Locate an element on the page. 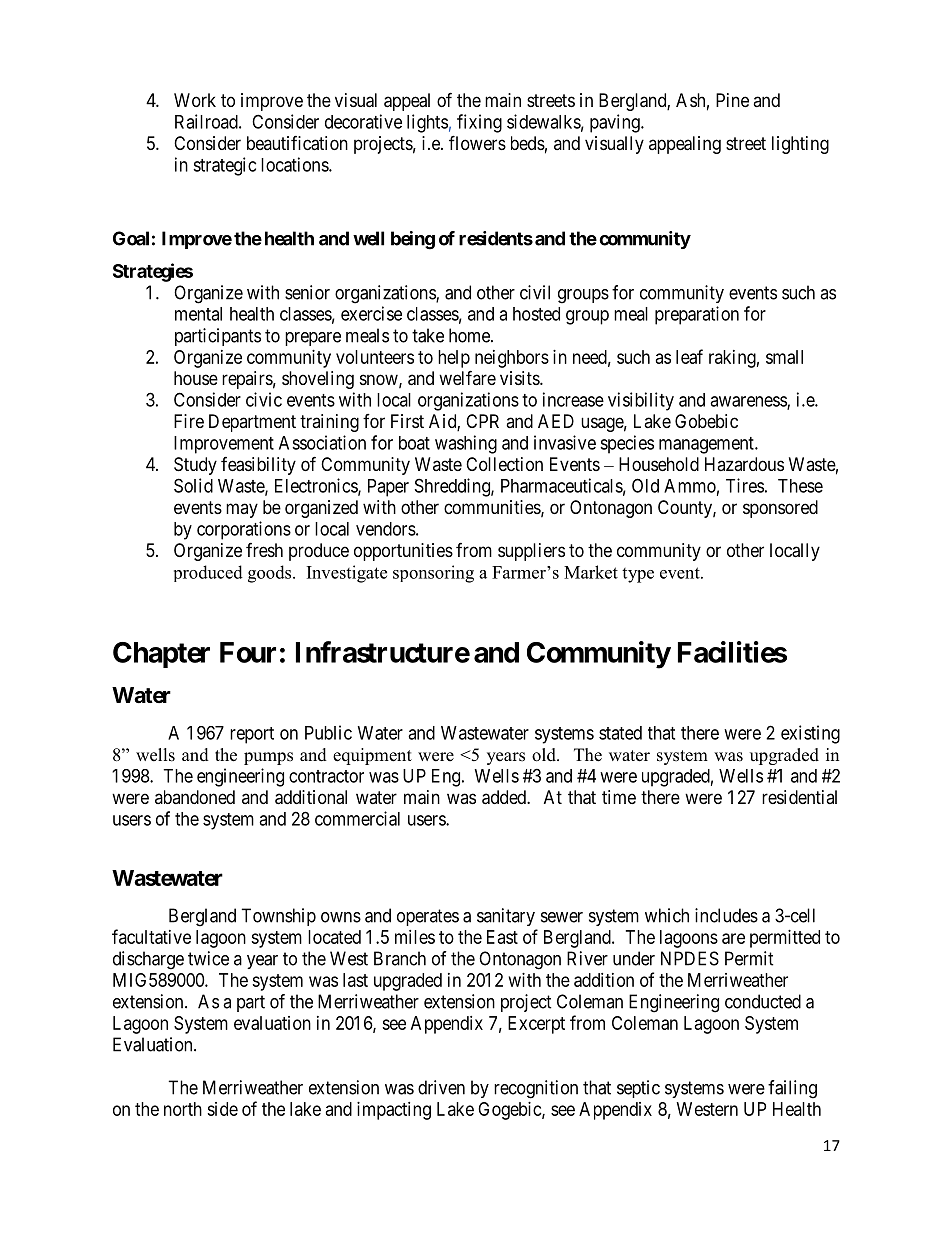 The height and width of the image is (1233, 952). fixing is located at coordinates (479, 123).
